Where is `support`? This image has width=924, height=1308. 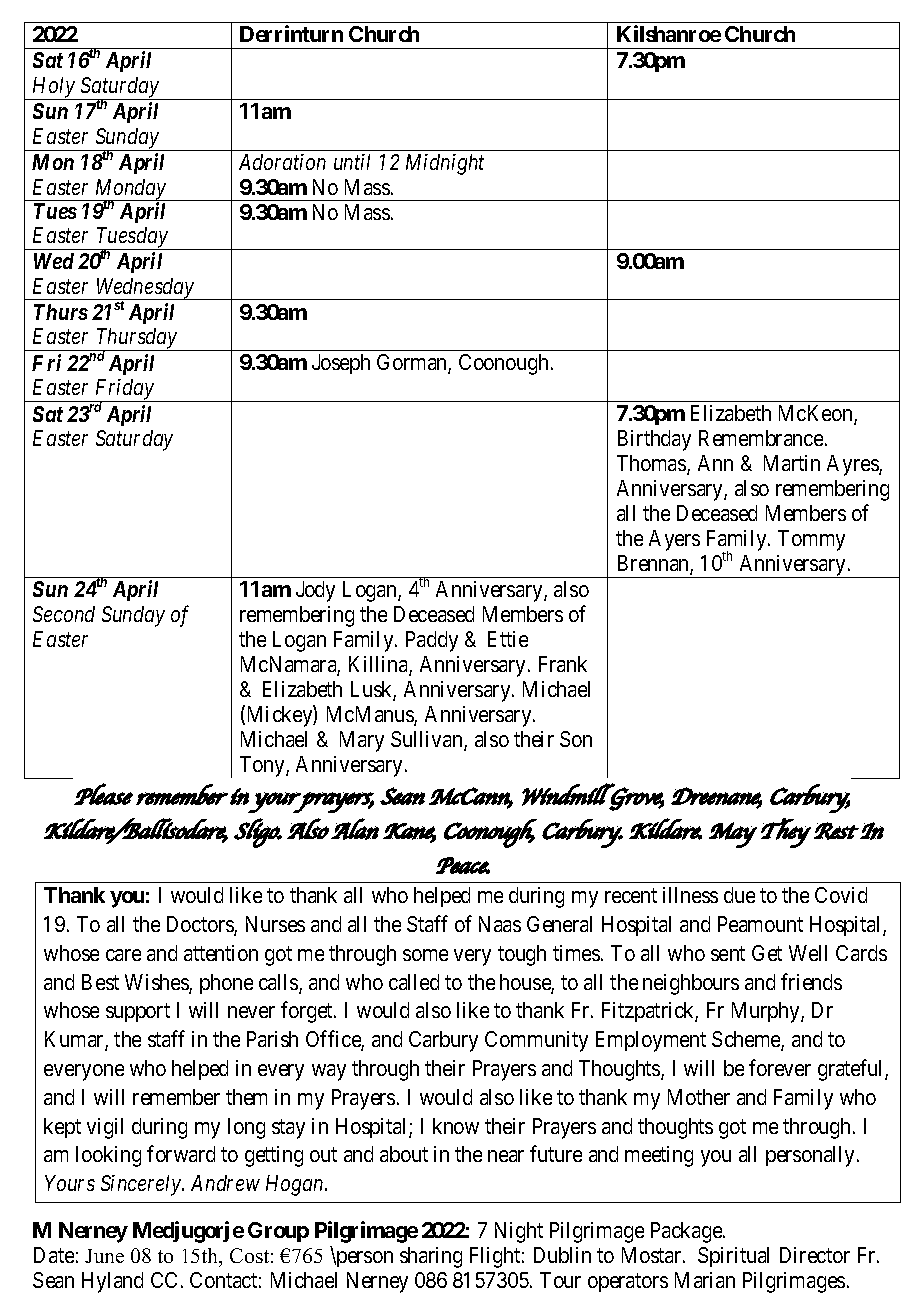 support is located at coordinates (138, 1013).
